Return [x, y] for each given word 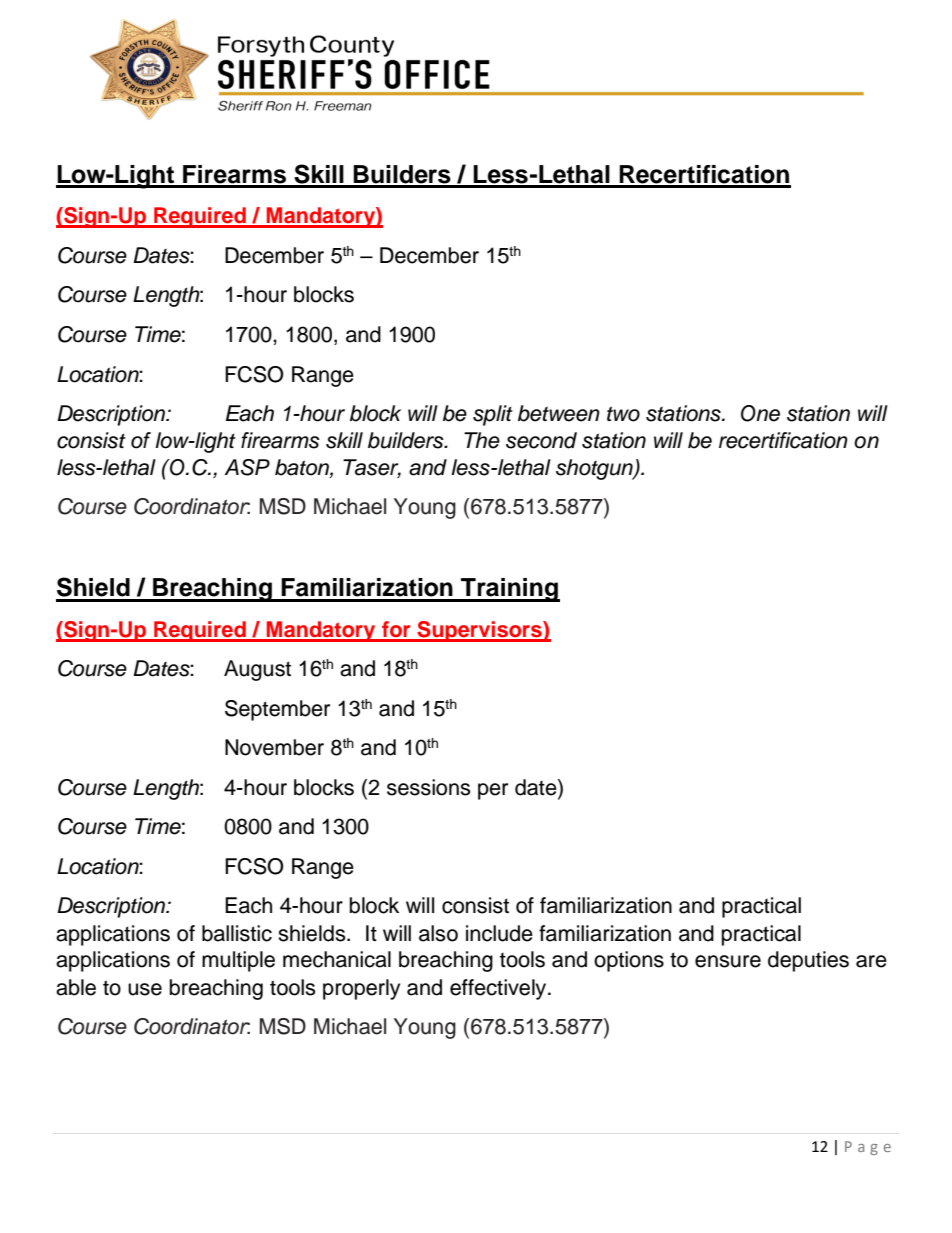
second [541, 440]
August [257, 670]
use [145, 989]
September [277, 710]
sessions [429, 787]
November [274, 747]
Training [509, 590]
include [499, 933]
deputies [808, 961]
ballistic [237, 933]
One [760, 413]
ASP [247, 467]
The [482, 440]
